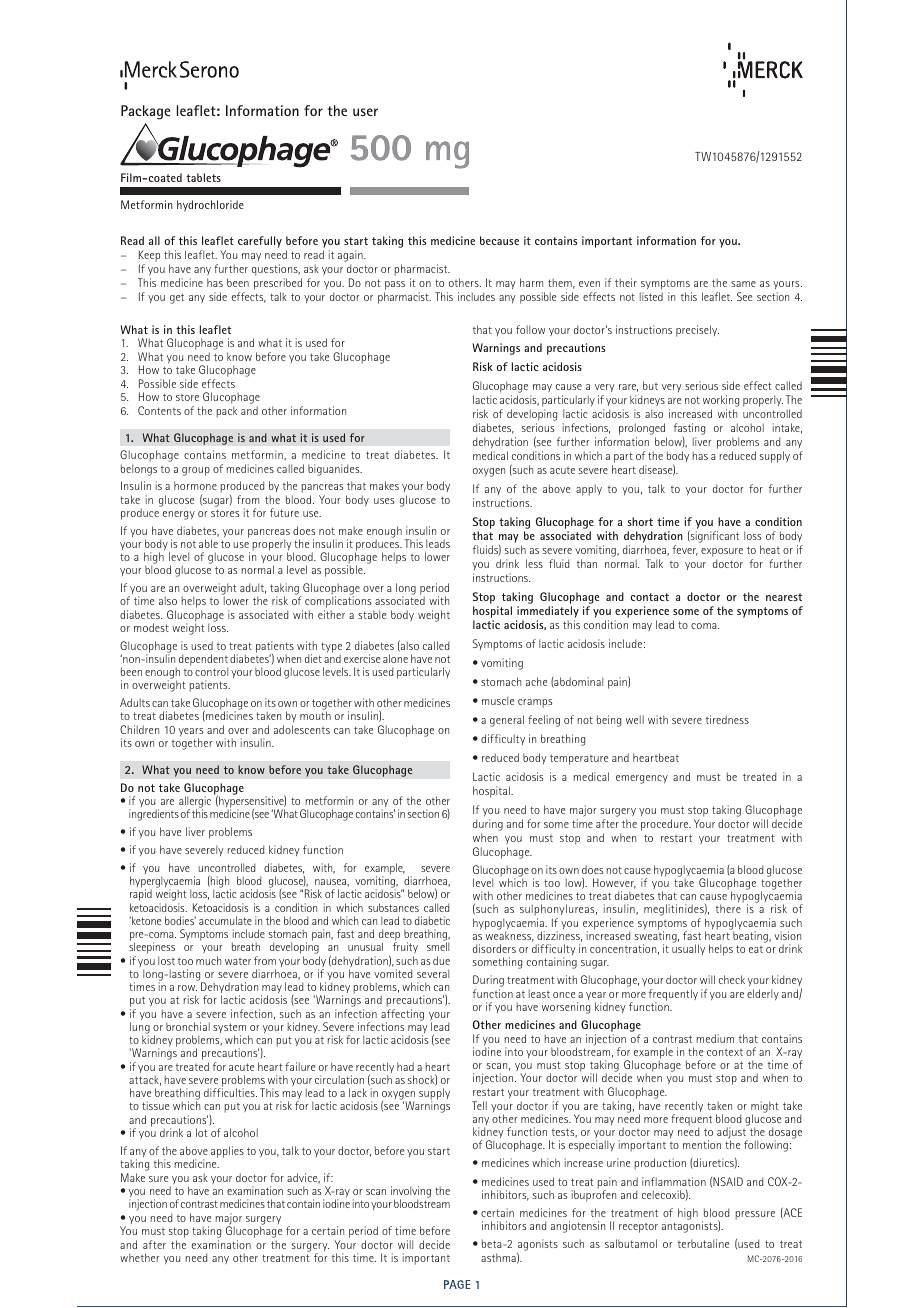 The image size is (924, 1308). Describe the element at coordinates (365, 112) in the screenshot. I see `user` at that location.
